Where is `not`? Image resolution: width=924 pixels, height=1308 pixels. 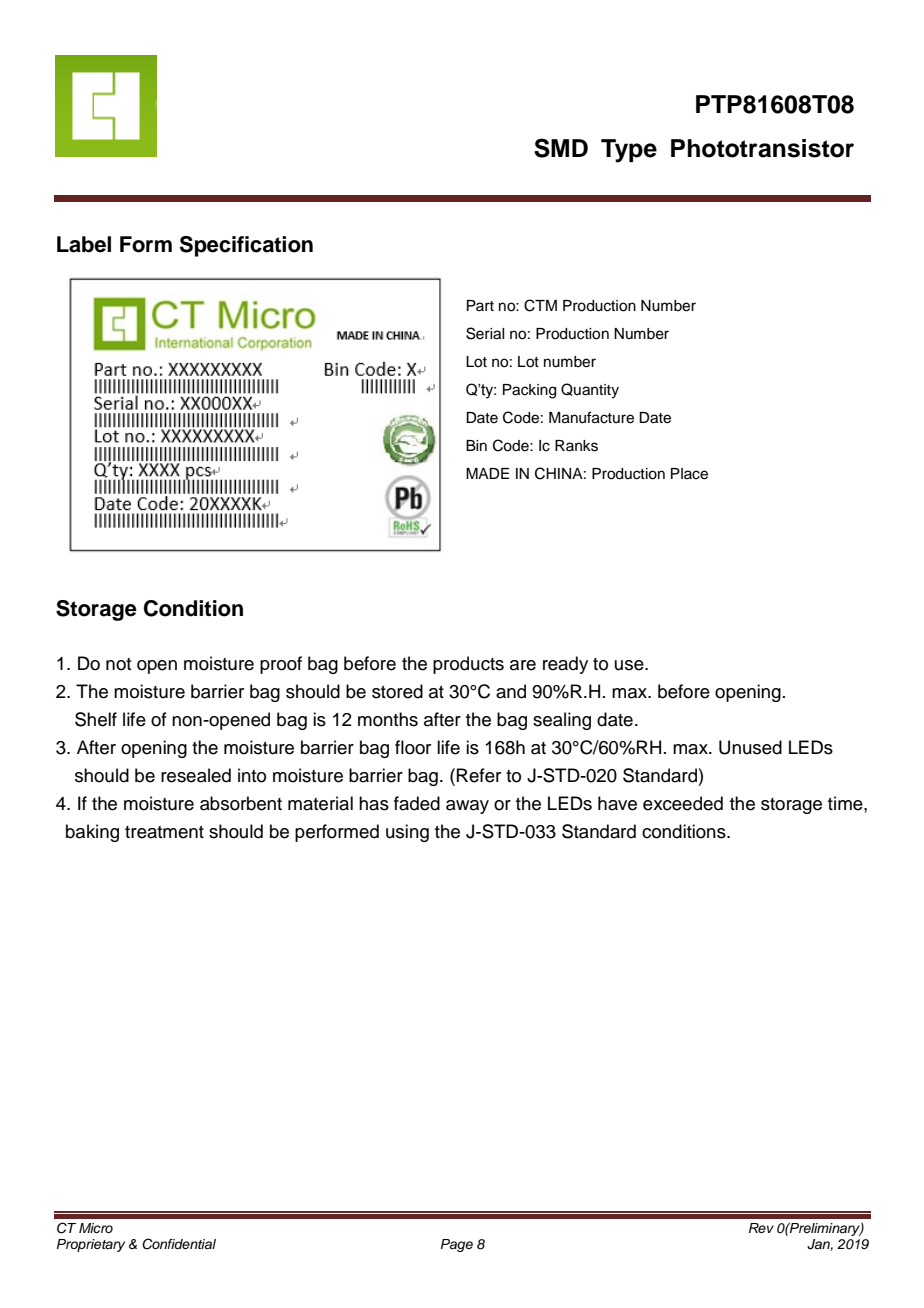
not is located at coordinates (118, 664).
